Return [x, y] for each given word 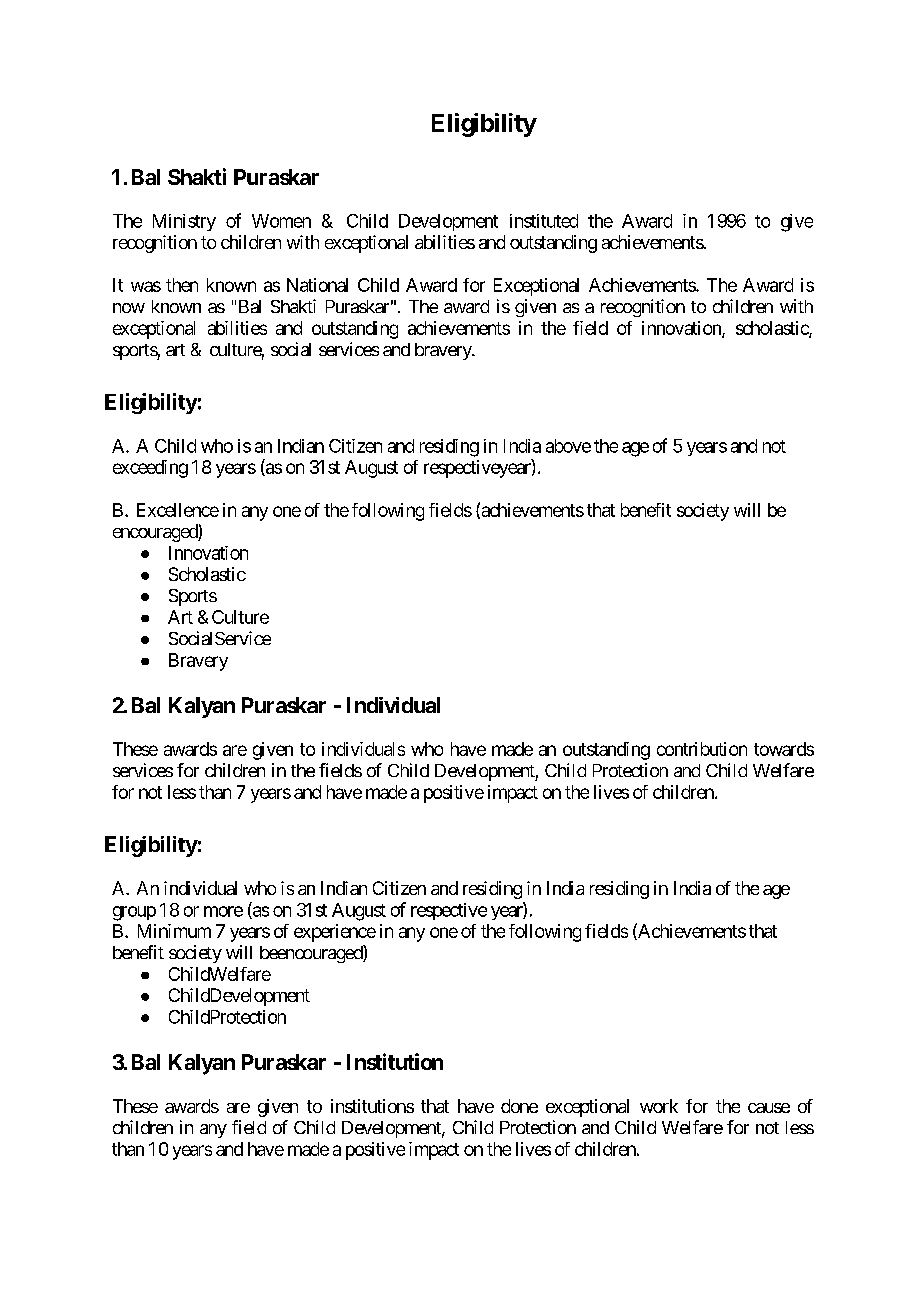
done [519, 1106]
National [317, 285]
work [659, 1106]
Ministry [184, 222]
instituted [544, 221]
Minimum [174, 931]
